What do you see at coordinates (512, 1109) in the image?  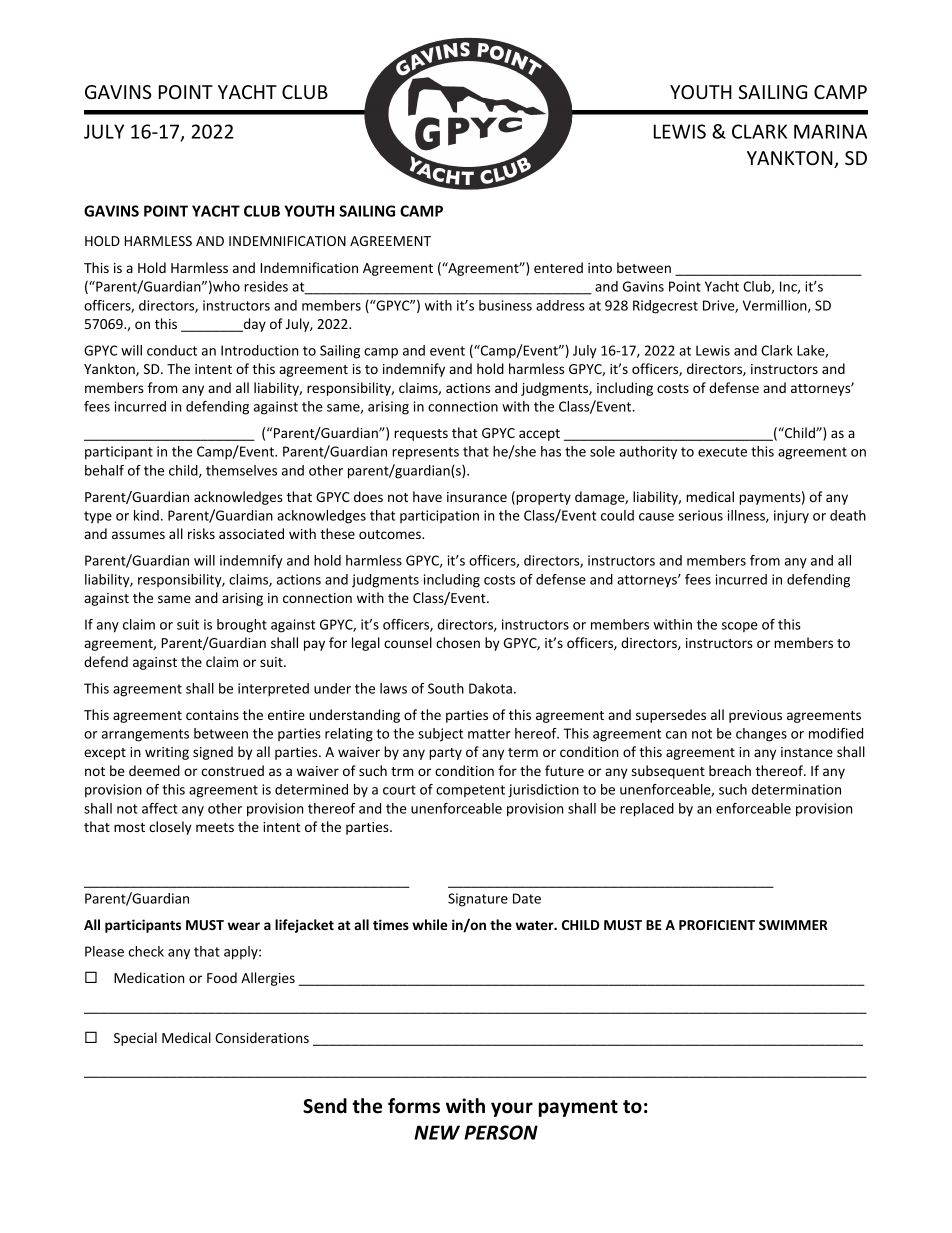 I see `your` at bounding box center [512, 1109].
